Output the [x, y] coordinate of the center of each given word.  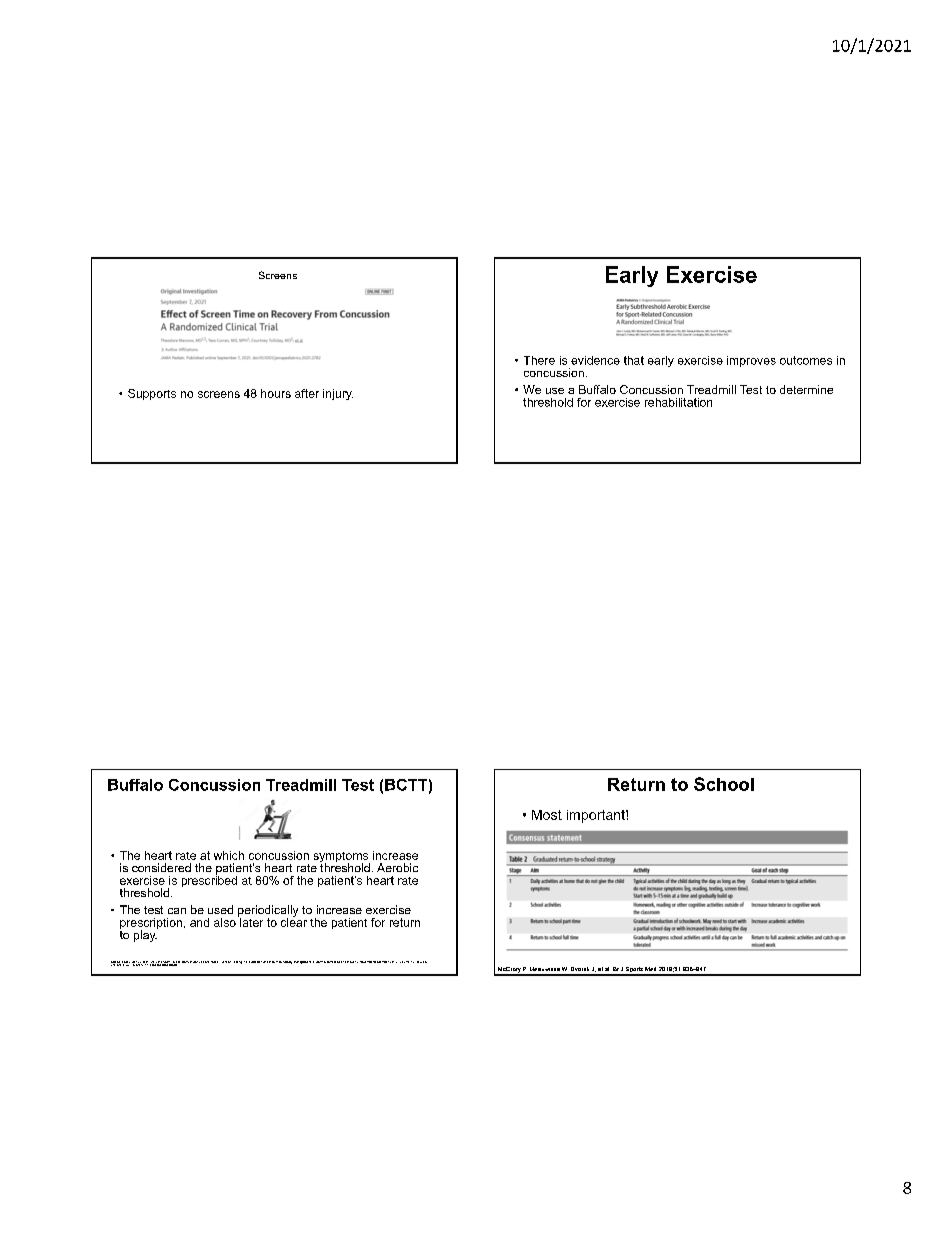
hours [276, 393]
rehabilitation [678, 402]
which [229, 855]
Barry [185, 962]
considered [161, 867]
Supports [152, 394]
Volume [404, 962]
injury [338, 394]
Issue [420, 962]
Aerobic [397, 867]
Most [547, 815]
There [539, 360]
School [724, 784]
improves [751, 361]
